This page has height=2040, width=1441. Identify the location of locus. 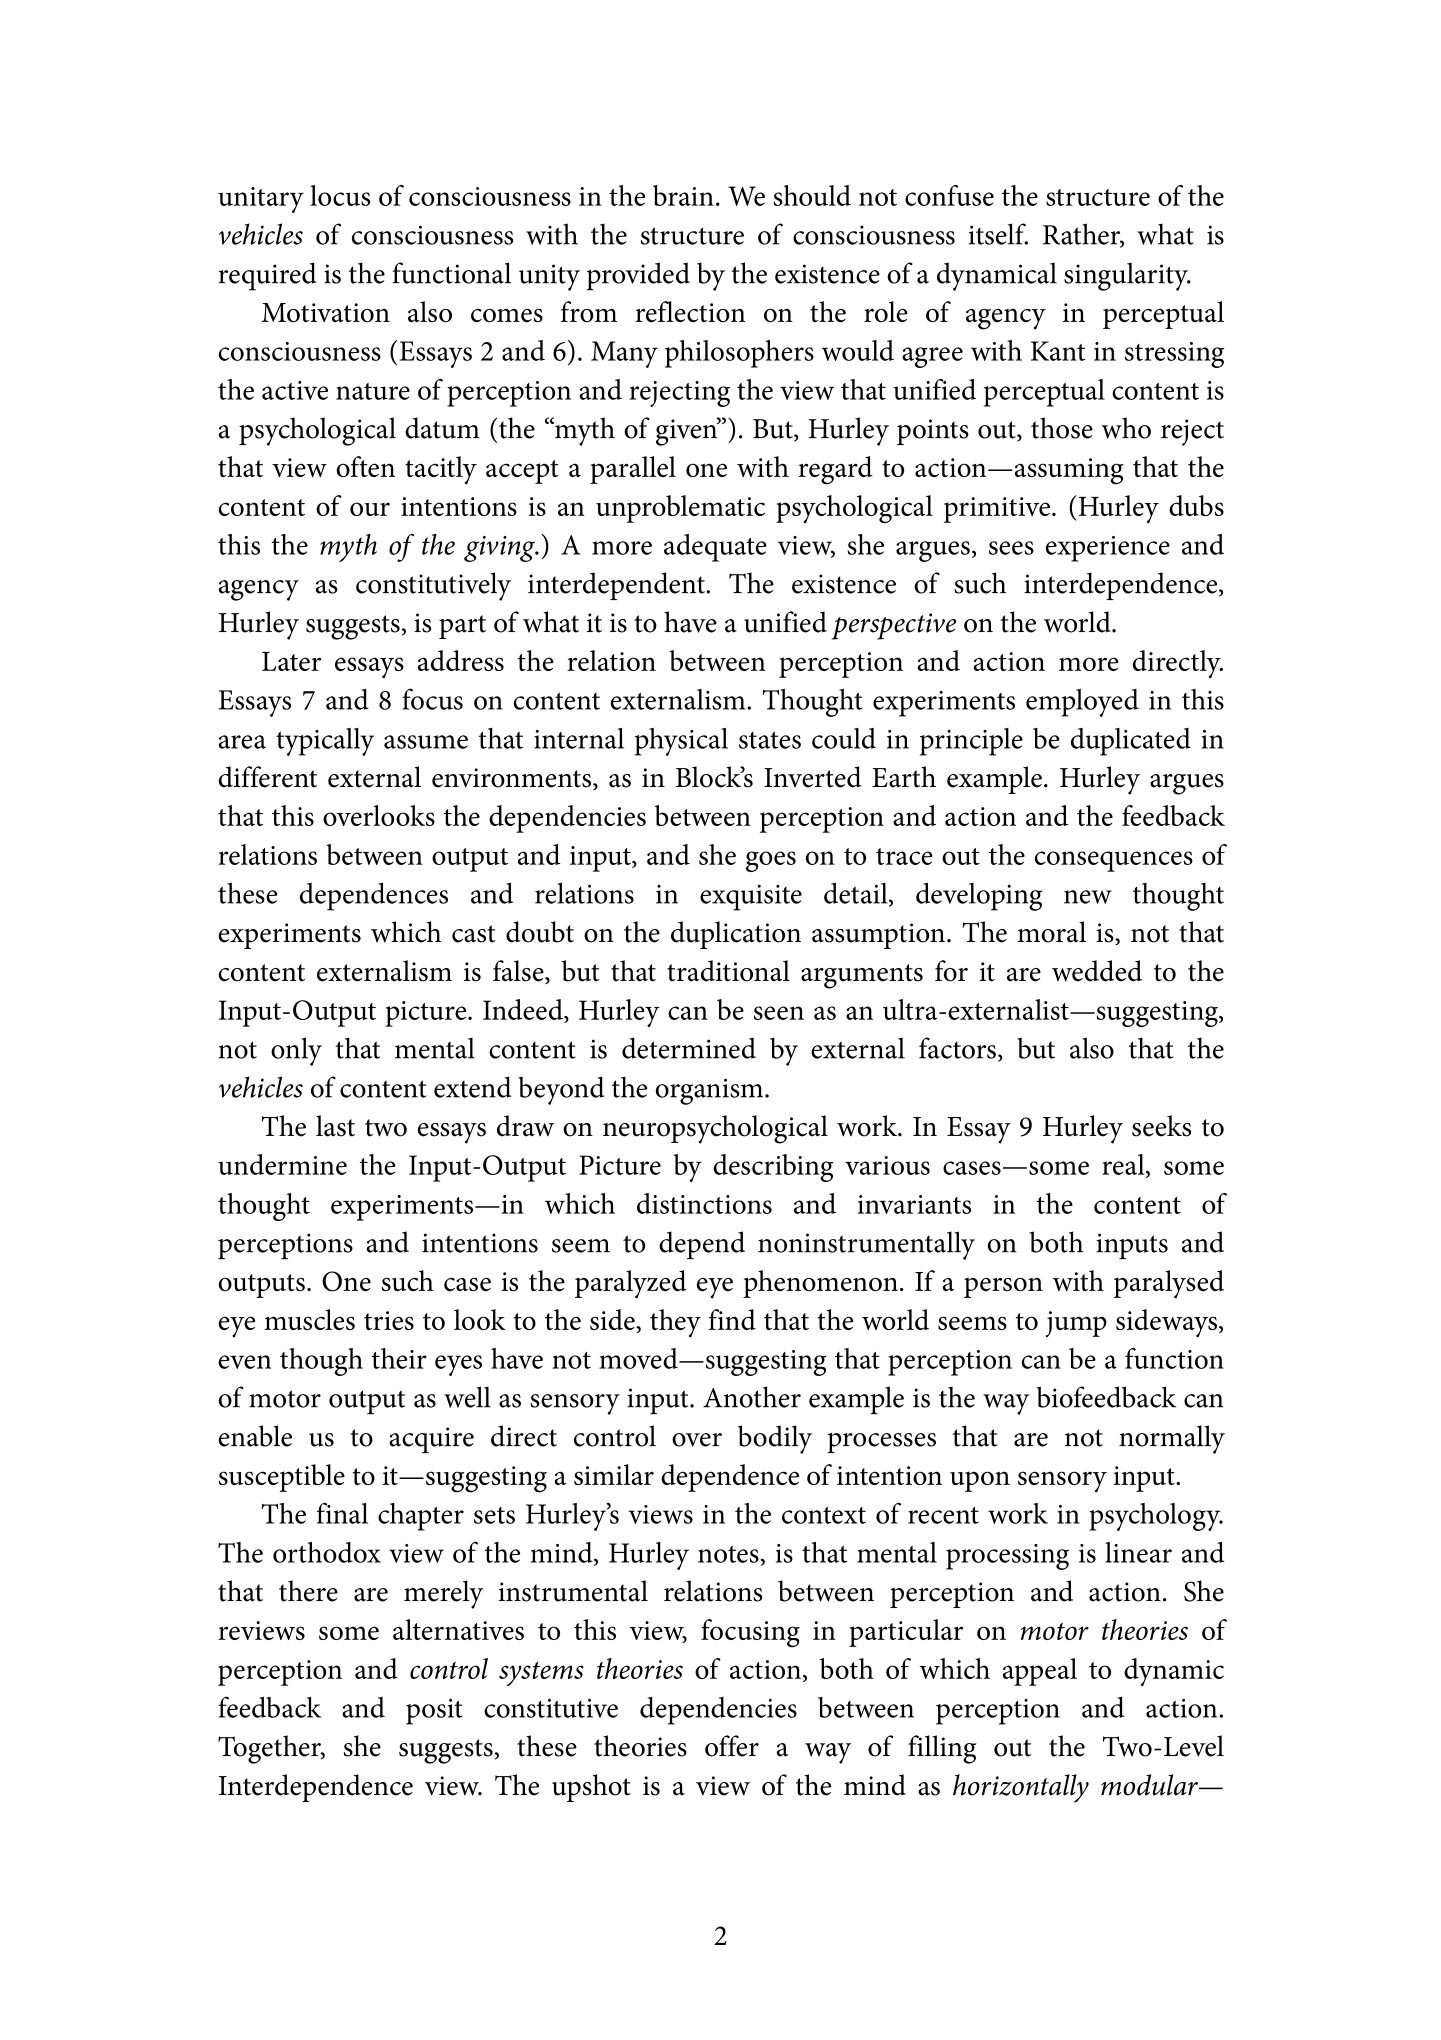
(340, 195).
